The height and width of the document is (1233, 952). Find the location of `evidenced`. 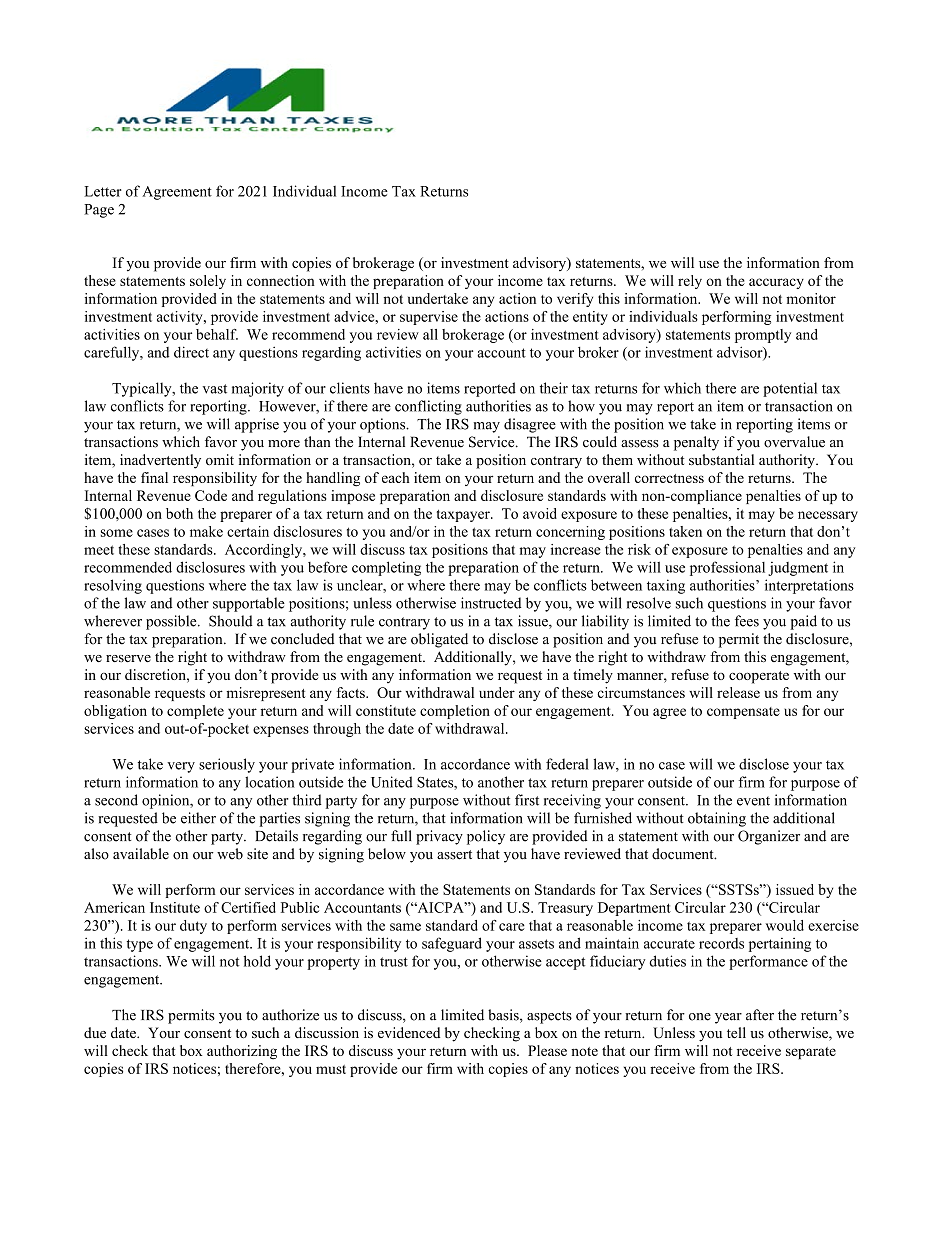

evidenced is located at coordinates (409, 1032).
